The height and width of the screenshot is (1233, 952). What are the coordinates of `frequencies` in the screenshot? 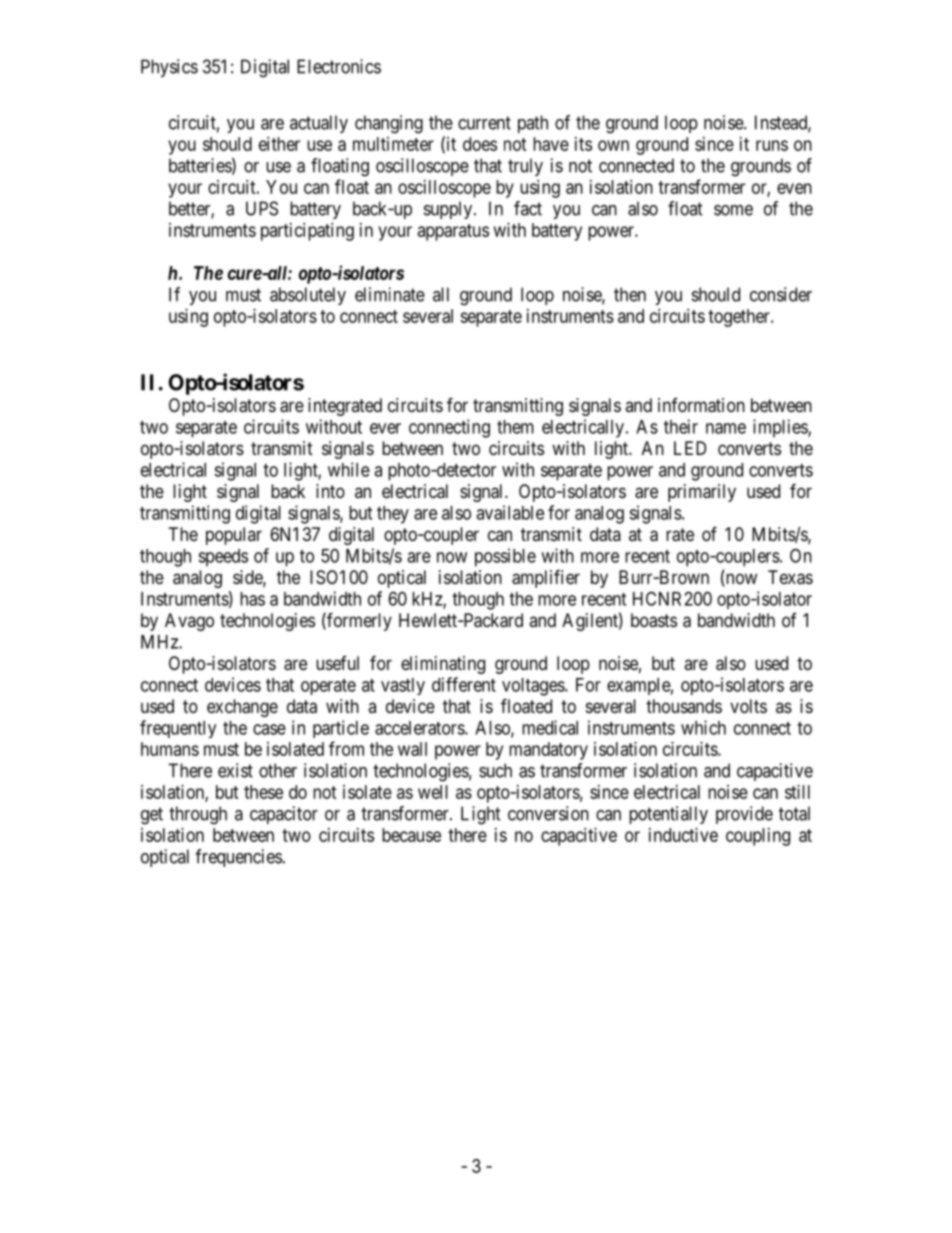 It's located at (238, 858).
